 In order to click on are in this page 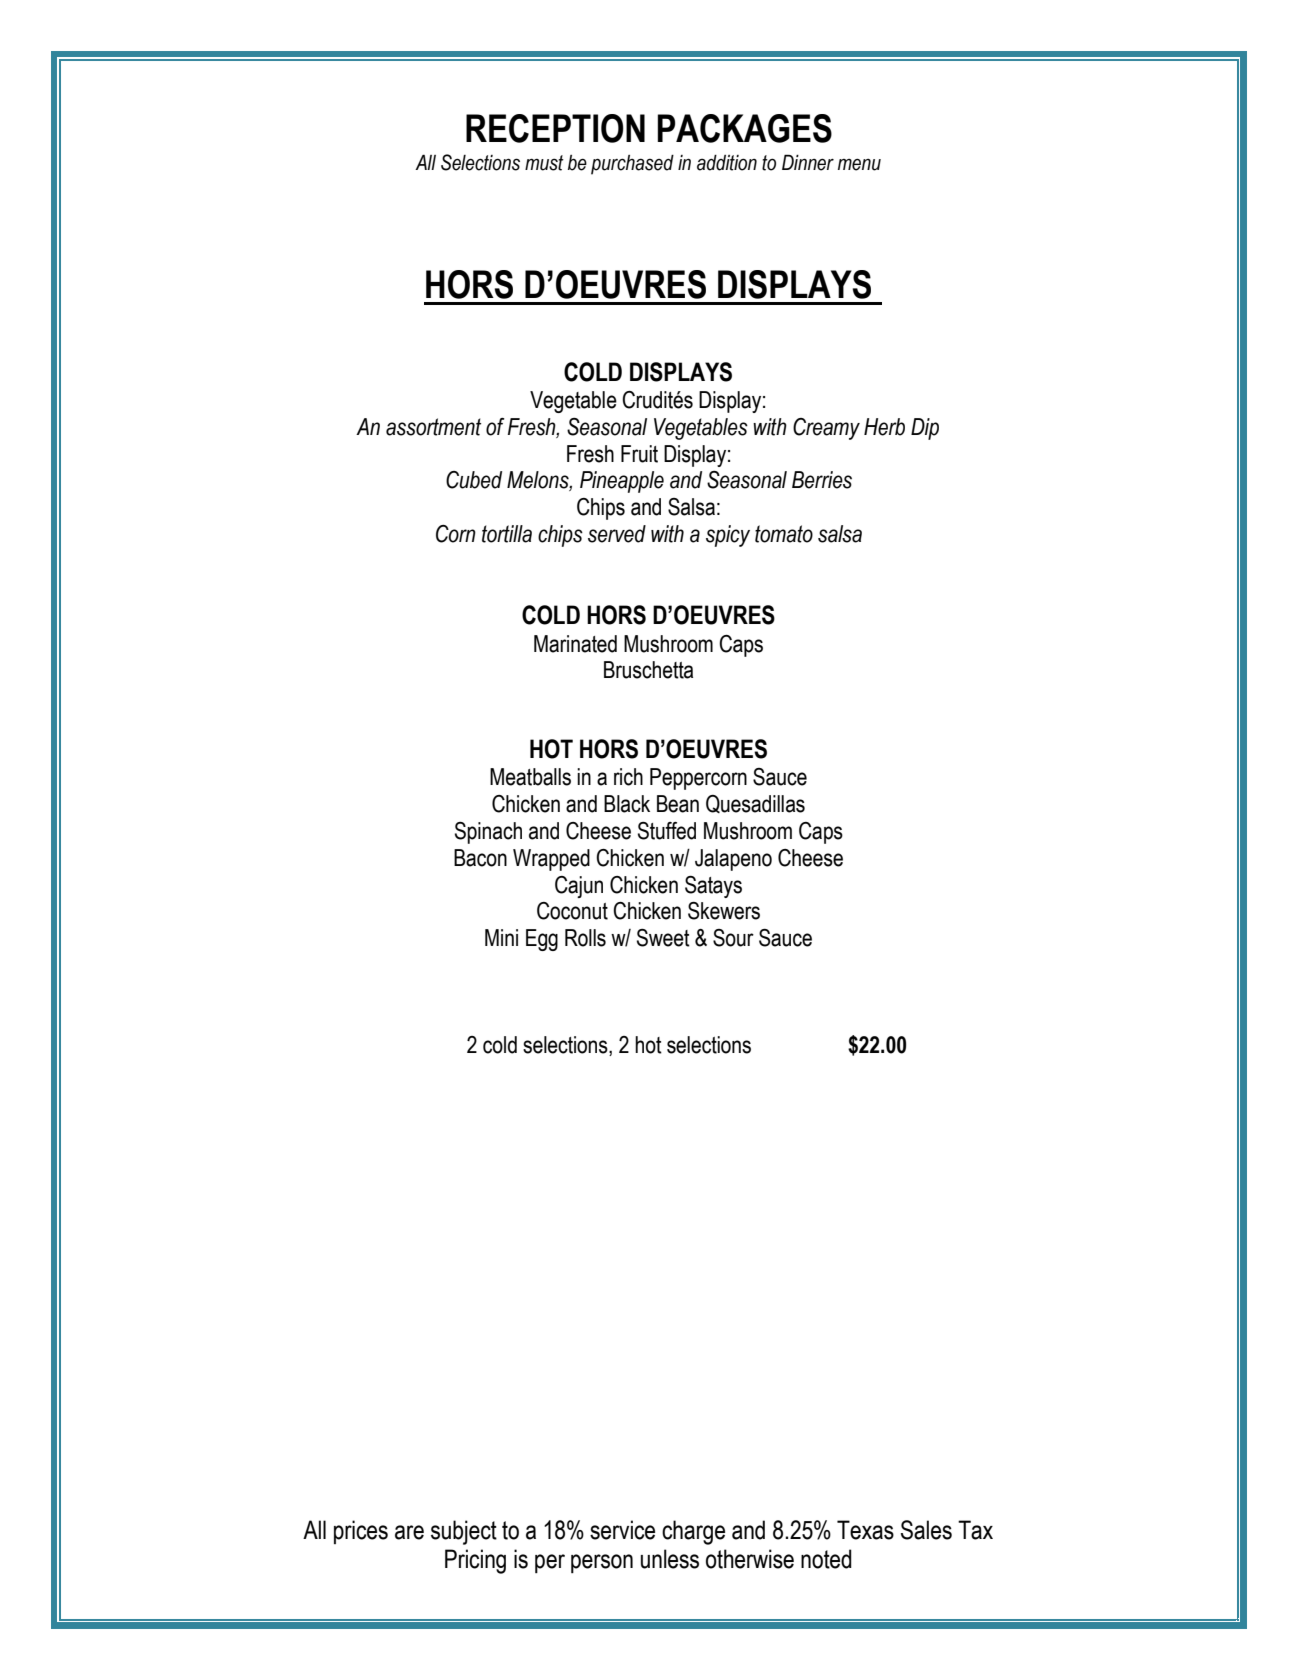, I will do `click(409, 1532)`.
